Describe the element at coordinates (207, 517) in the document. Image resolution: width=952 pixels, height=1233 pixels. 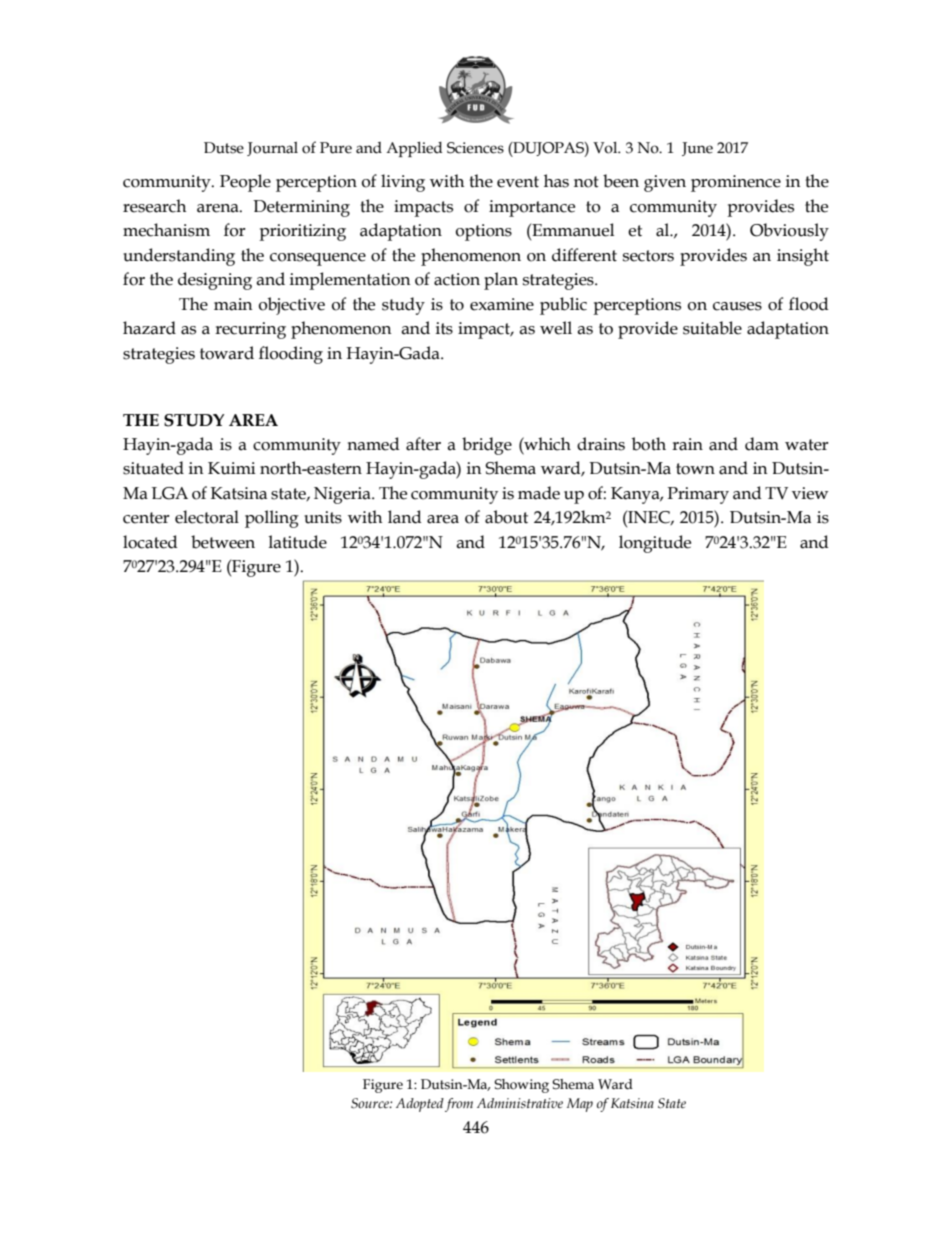
I see `electoral` at that location.
